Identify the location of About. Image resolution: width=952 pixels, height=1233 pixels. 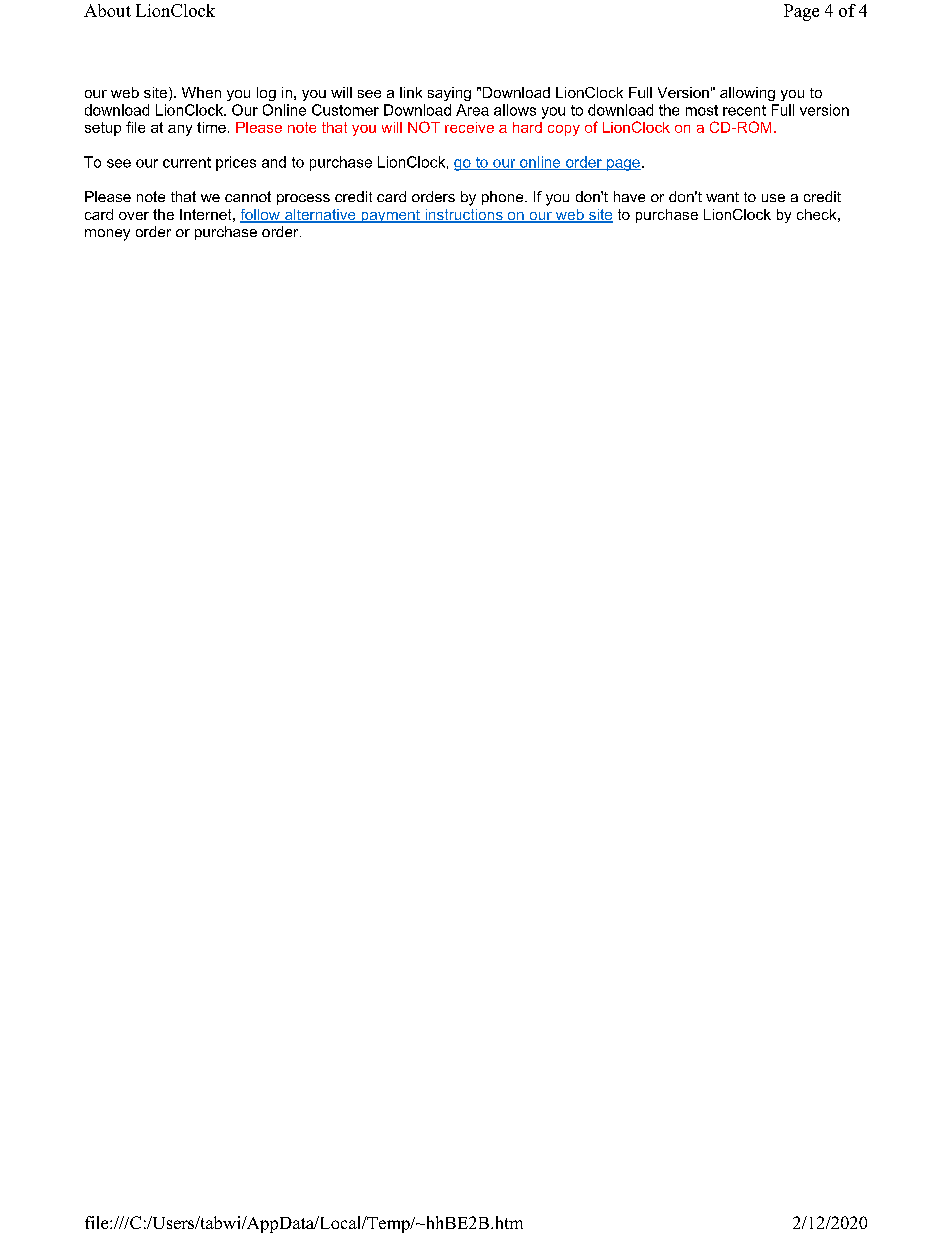
(107, 10).
